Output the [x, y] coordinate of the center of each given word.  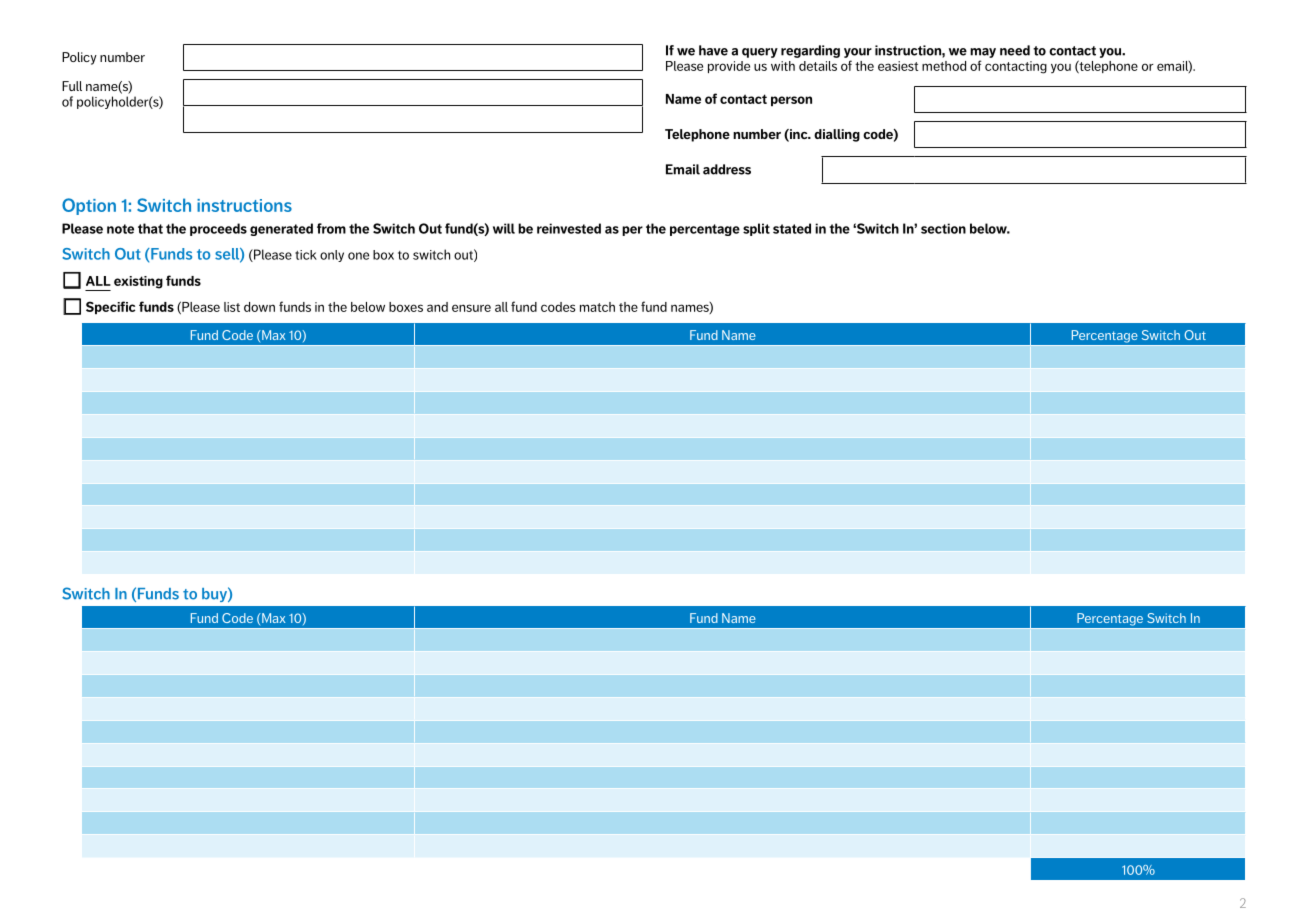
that [150, 228]
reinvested [569, 228]
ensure [471, 308]
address [727, 169]
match [597, 307]
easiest [898, 66]
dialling [837, 135]
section [943, 228]
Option [89, 206]
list [232, 307]
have [713, 50]
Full [72, 86]
